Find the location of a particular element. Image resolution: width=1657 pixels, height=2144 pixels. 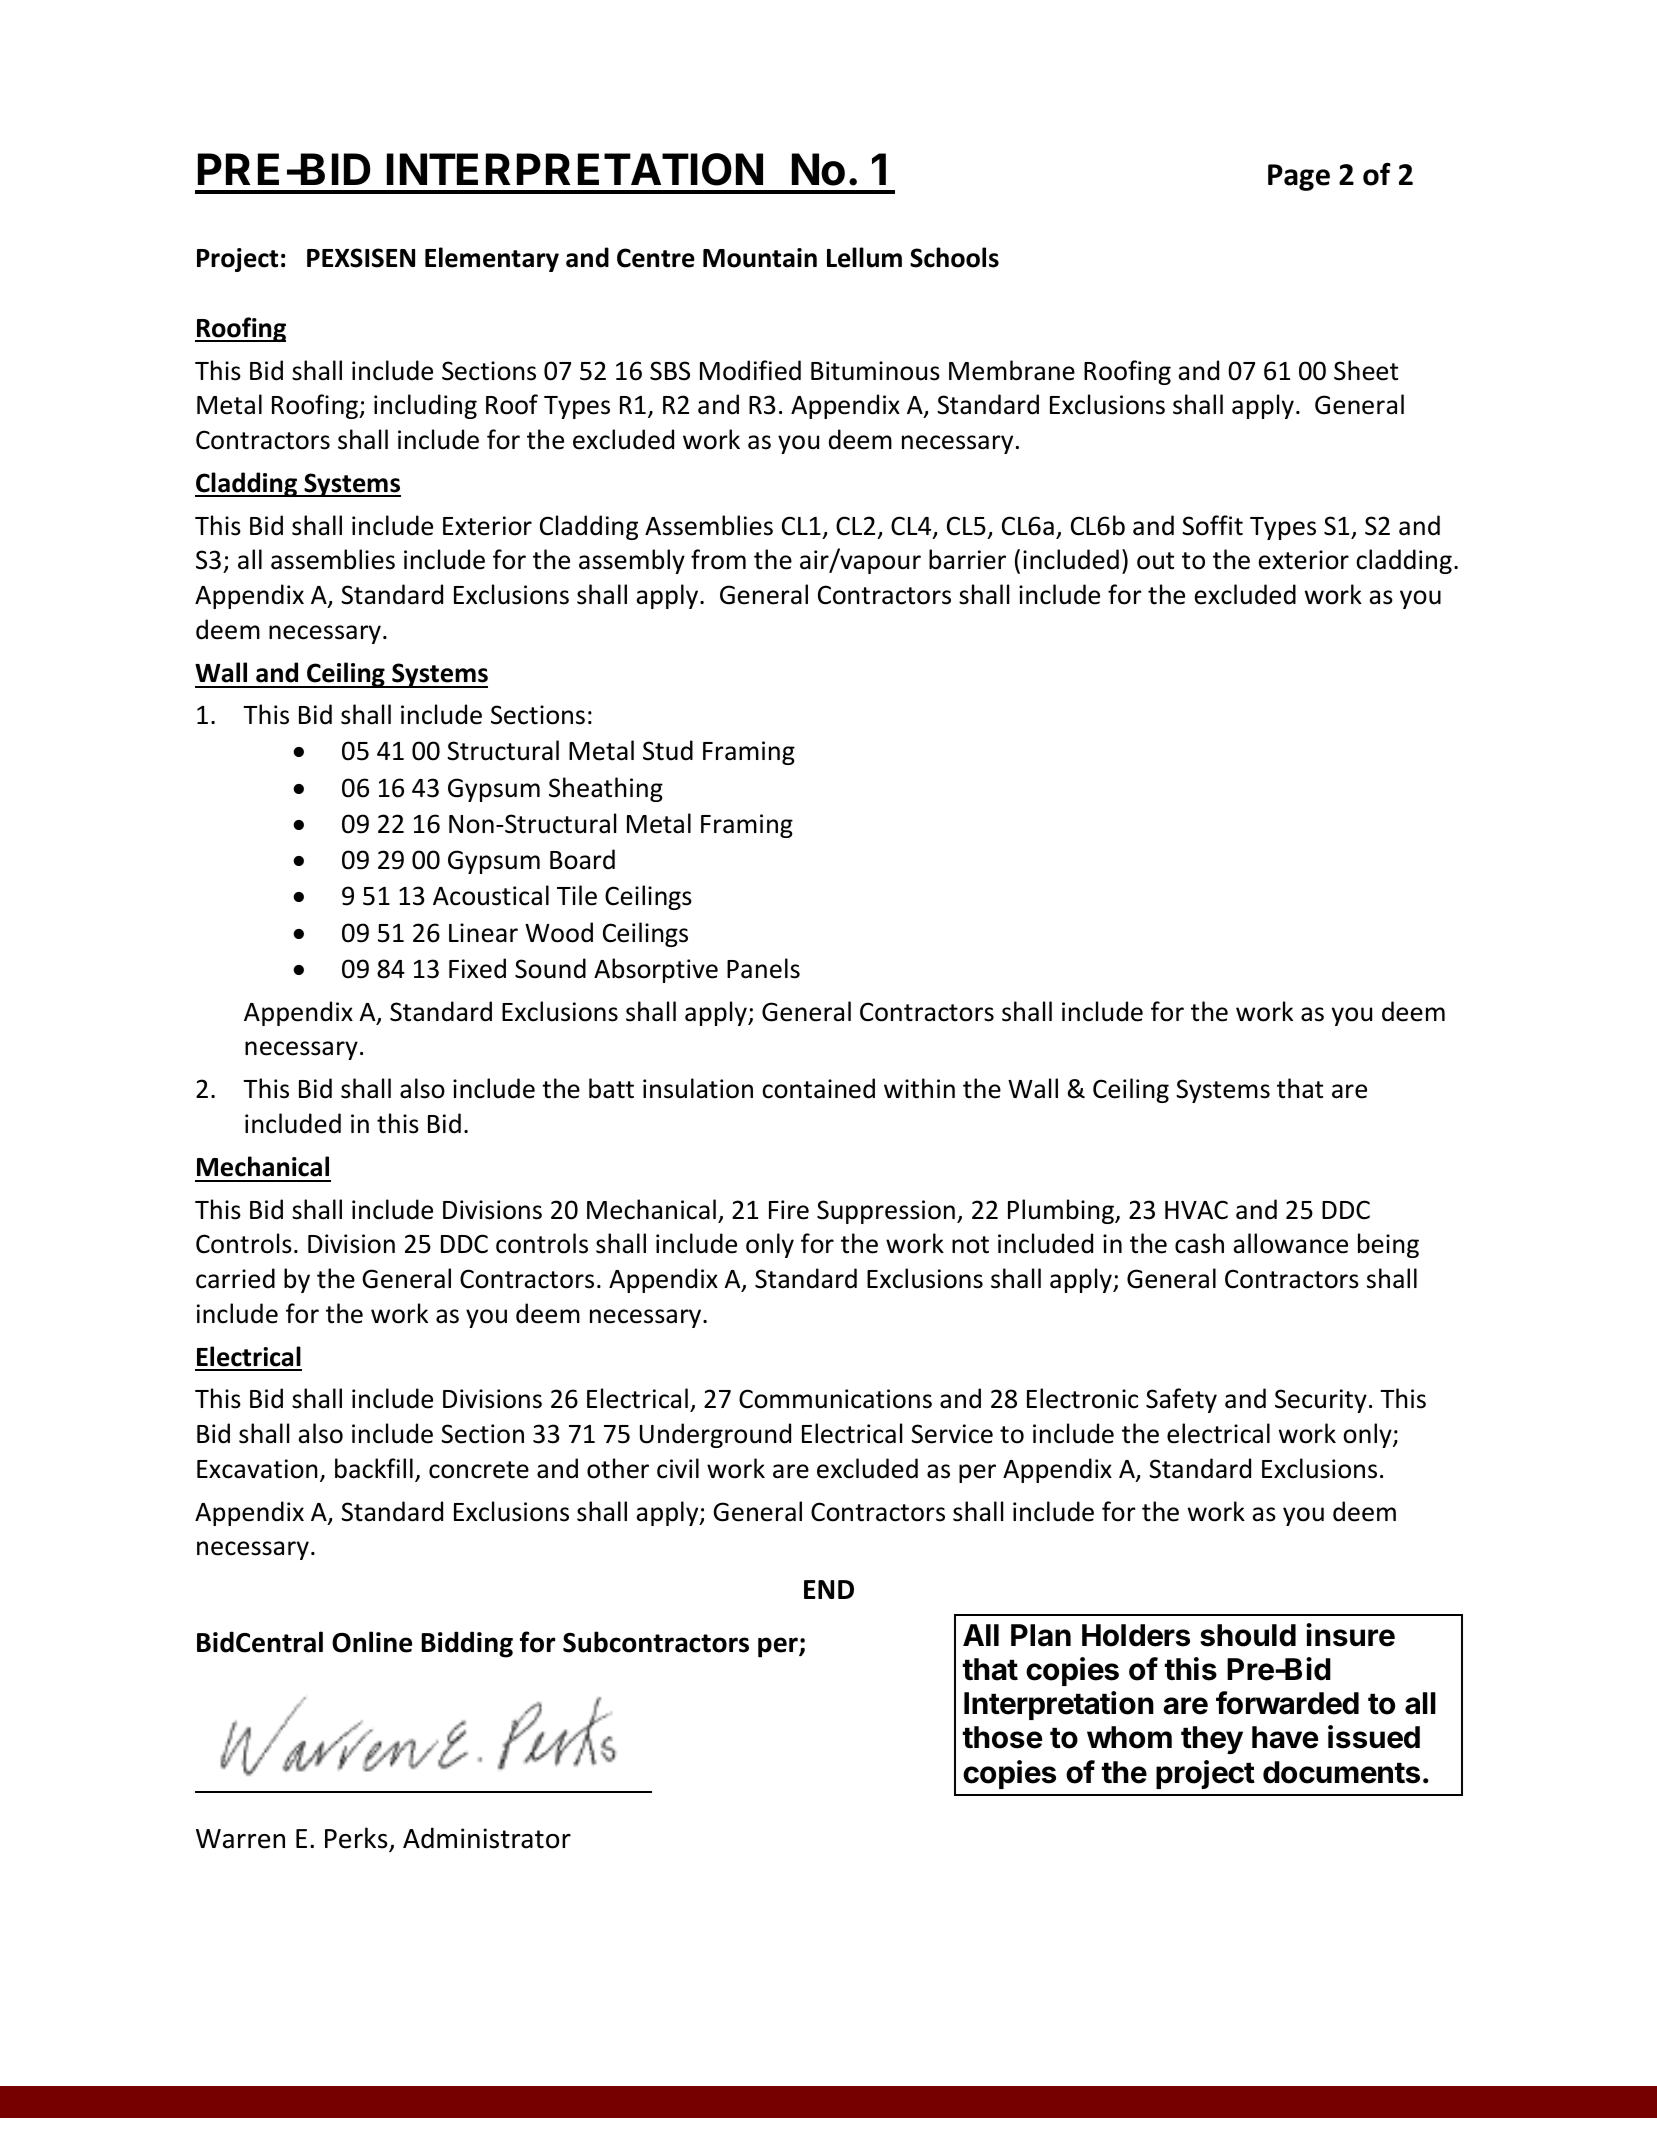

Stud is located at coordinates (668, 750).
